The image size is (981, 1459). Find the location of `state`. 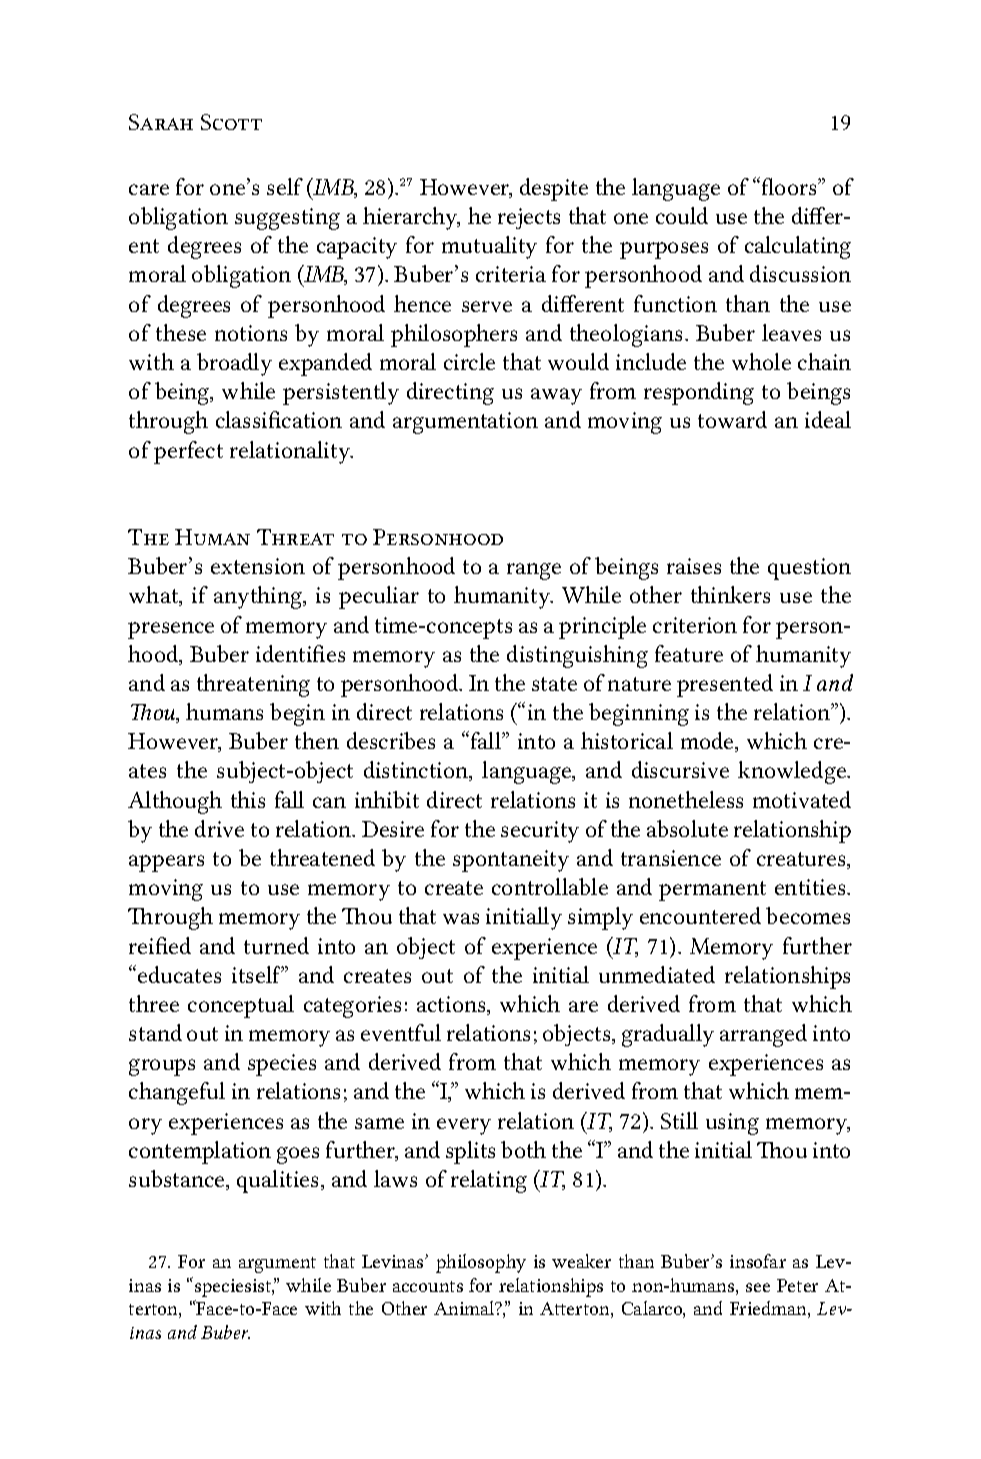

state is located at coordinates (554, 684).
